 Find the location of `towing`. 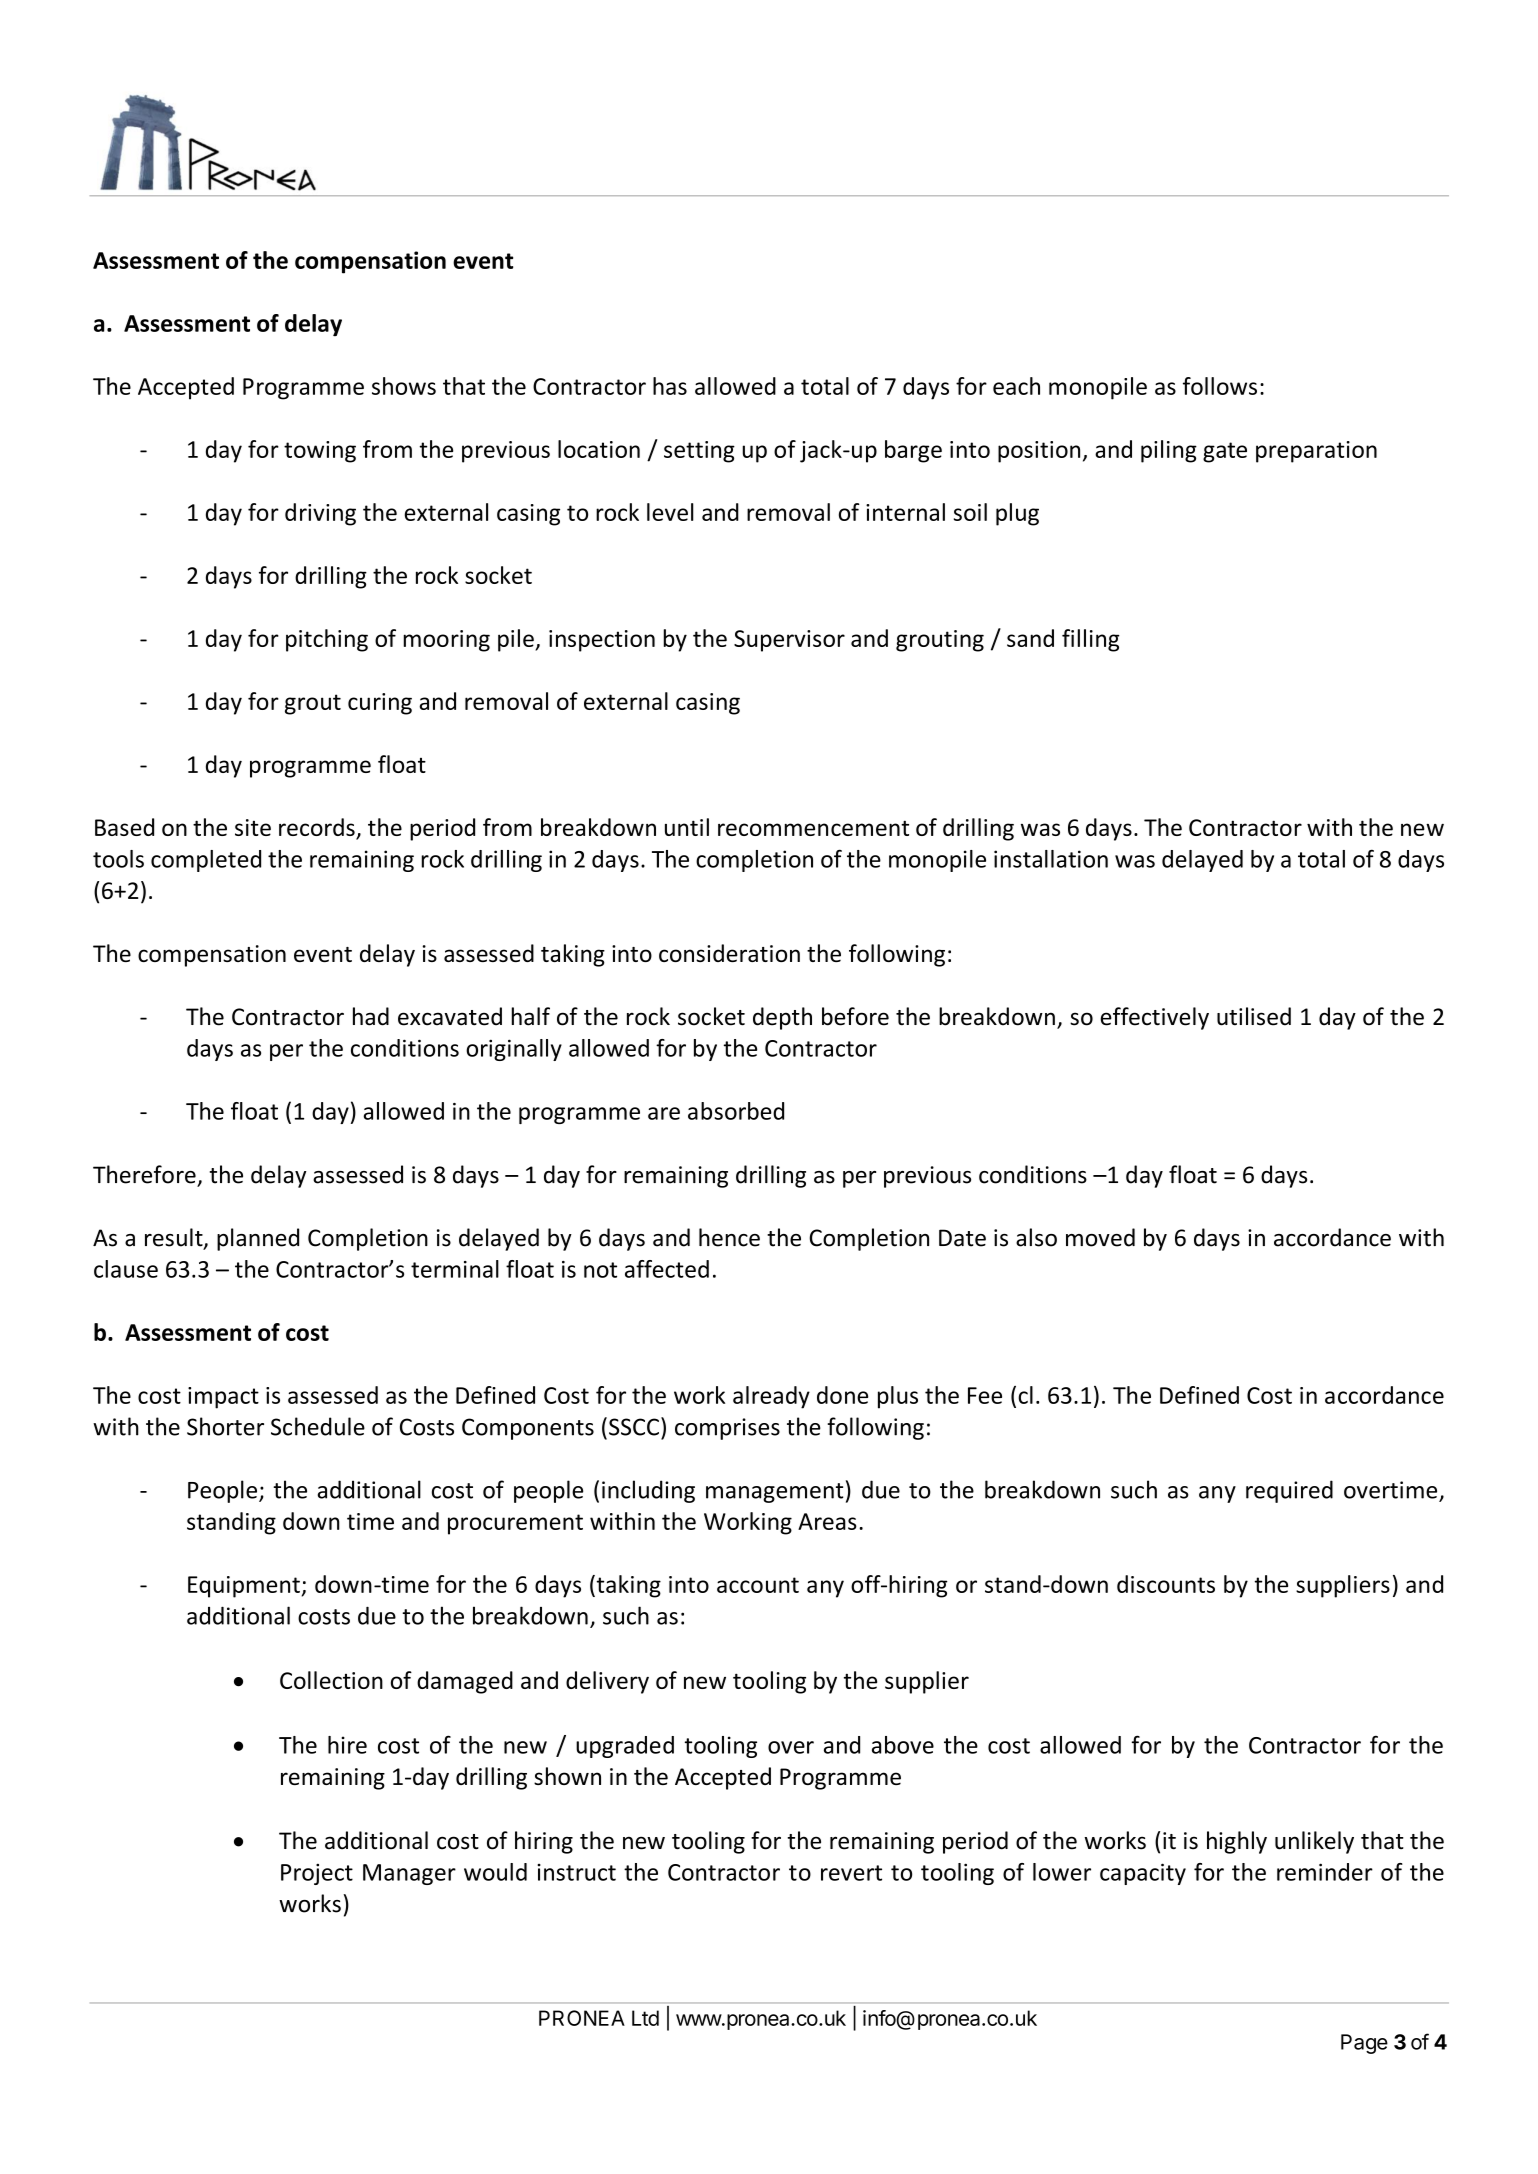

towing is located at coordinates (320, 452).
